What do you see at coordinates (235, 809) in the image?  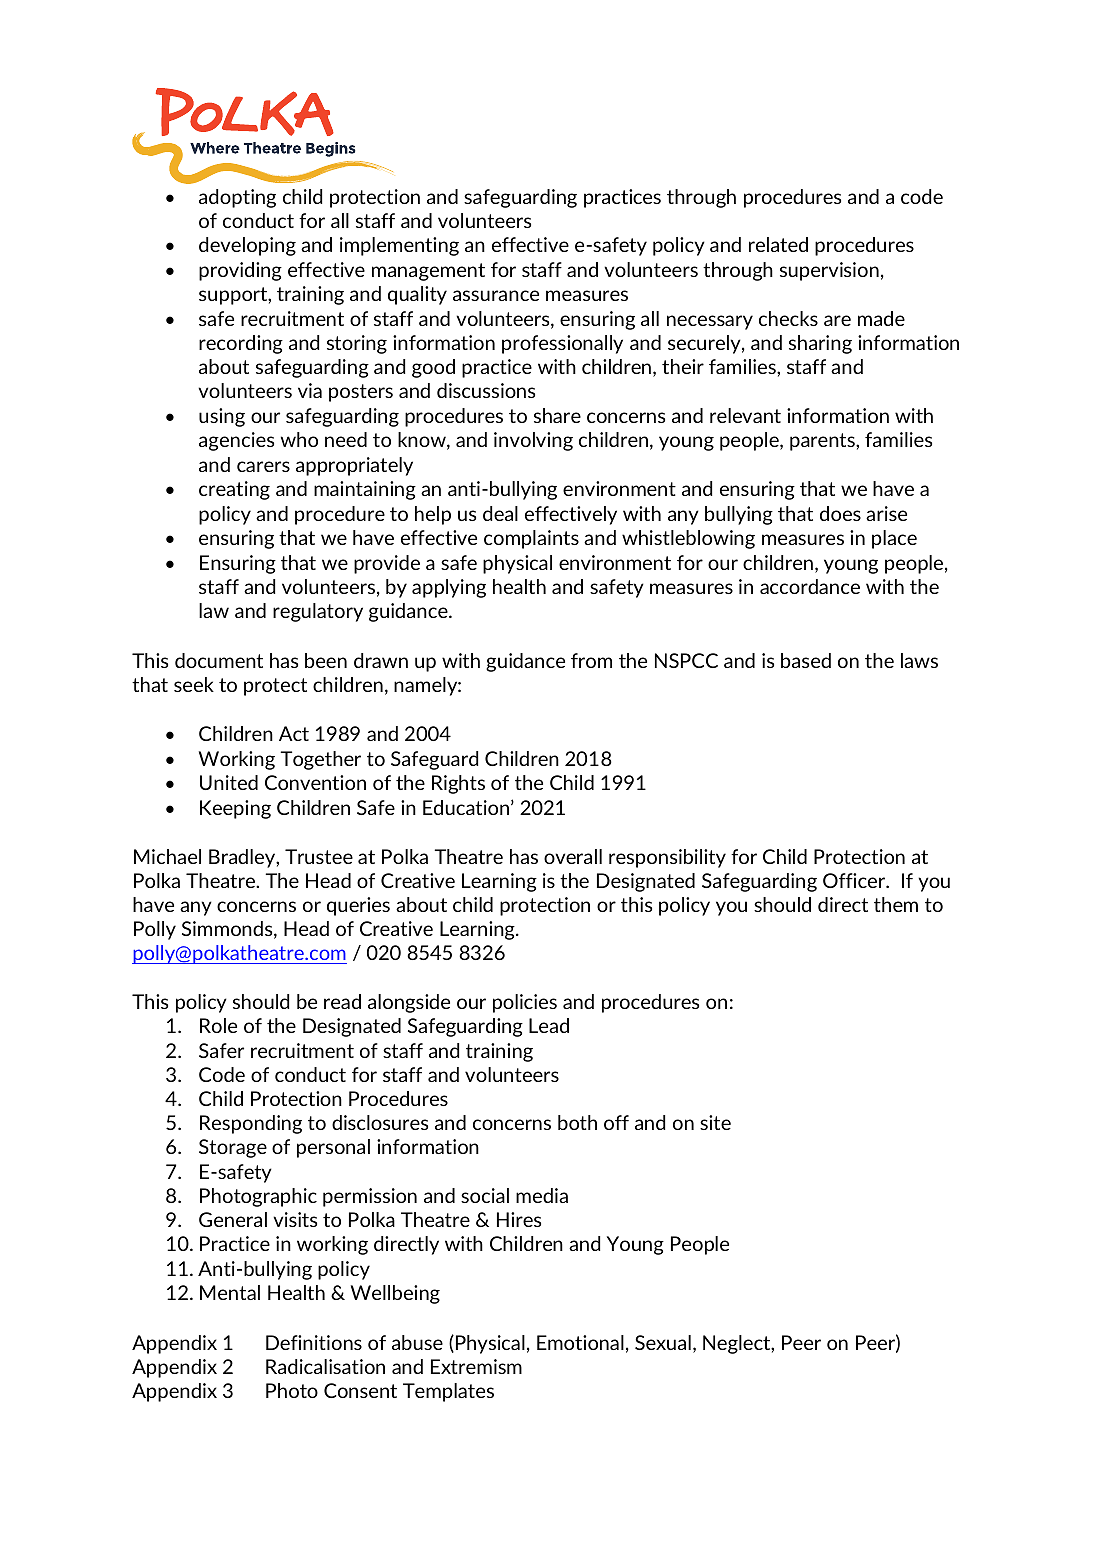 I see `Keeping` at bounding box center [235, 809].
